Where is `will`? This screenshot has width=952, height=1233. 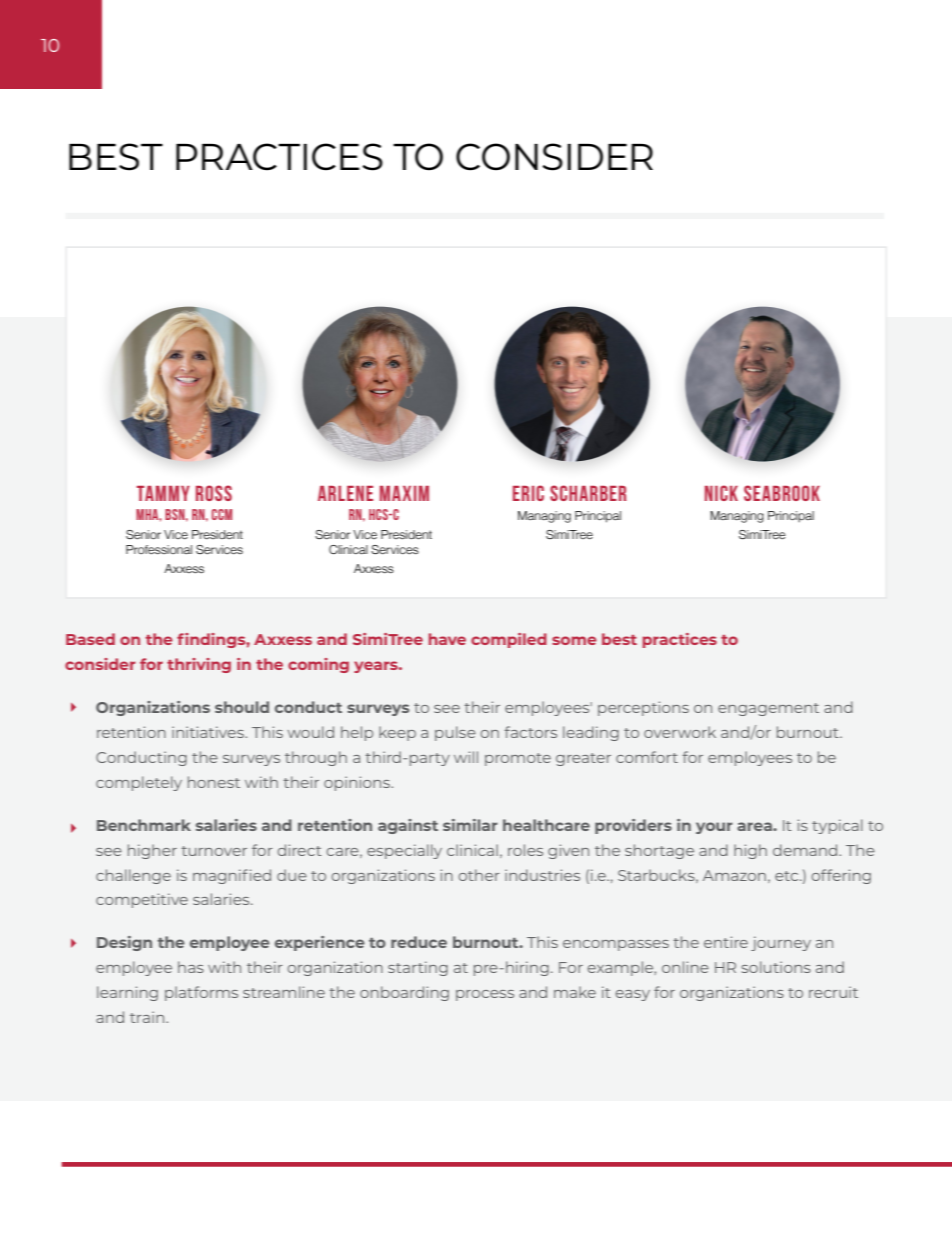
will is located at coordinates (466, 757).
